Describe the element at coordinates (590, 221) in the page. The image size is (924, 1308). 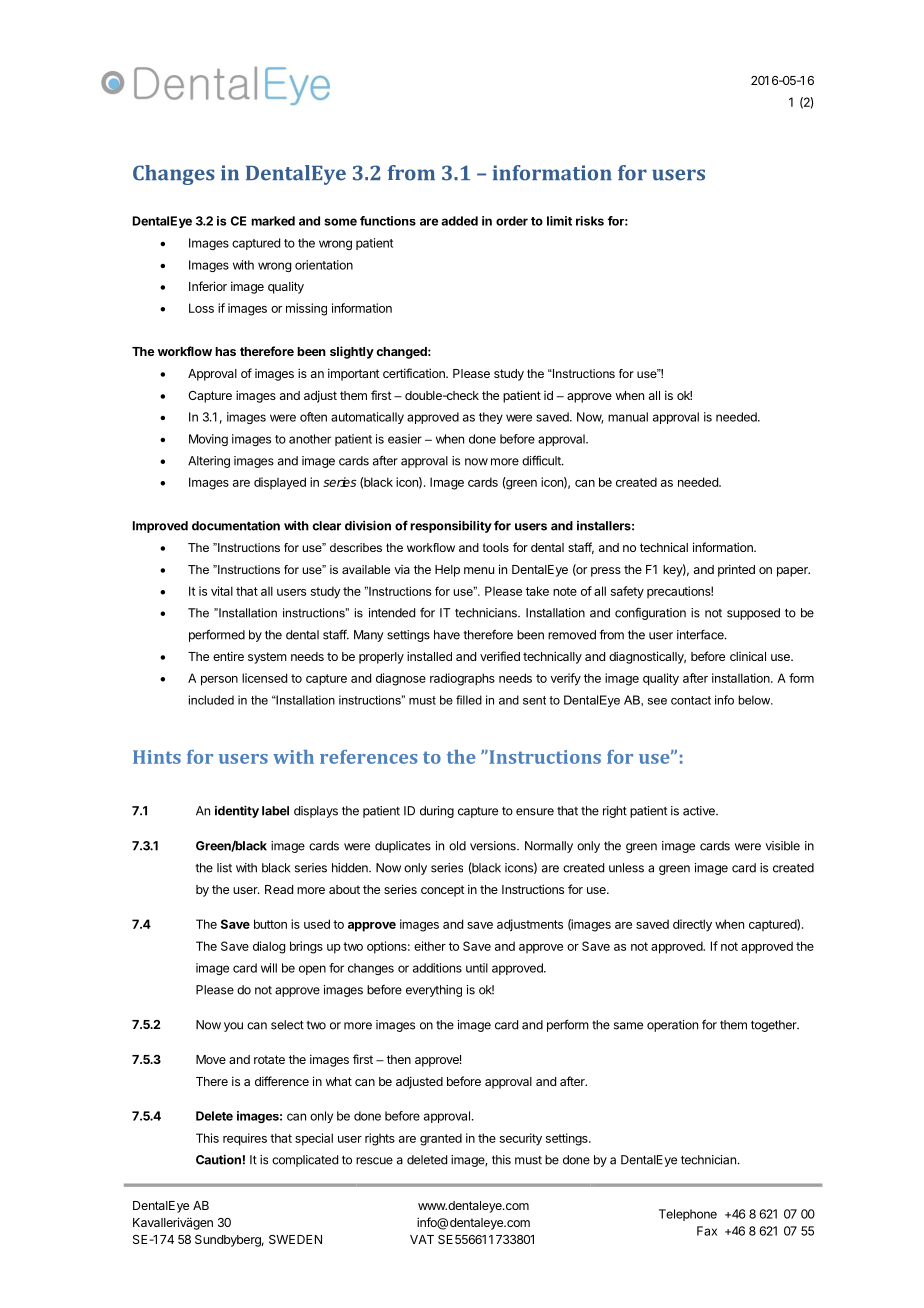
I see `risks` at that location.
